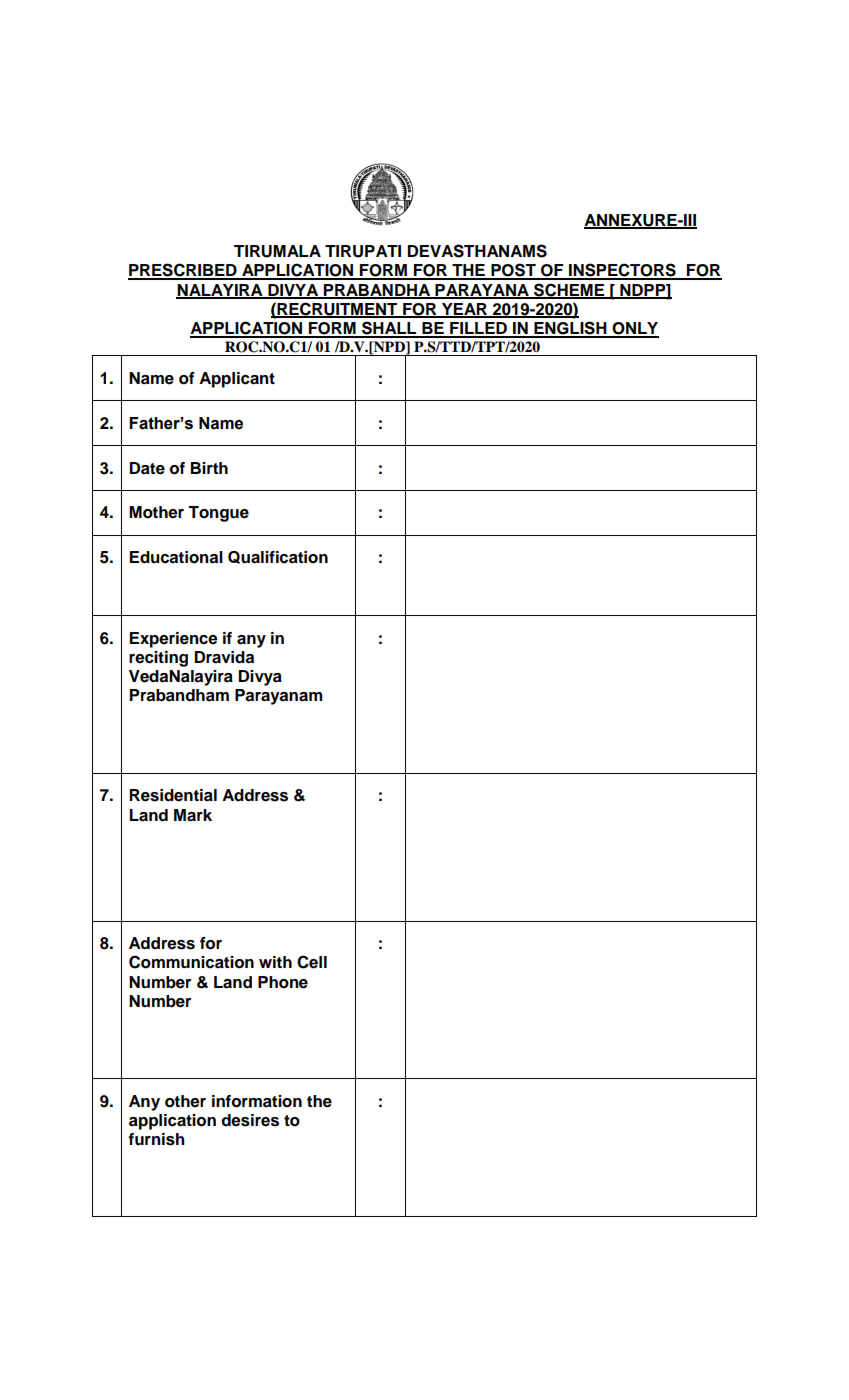 Image resolution: width=849 pixels, height=1400 pixels. I want to click on Phone, so click(283, 982).
